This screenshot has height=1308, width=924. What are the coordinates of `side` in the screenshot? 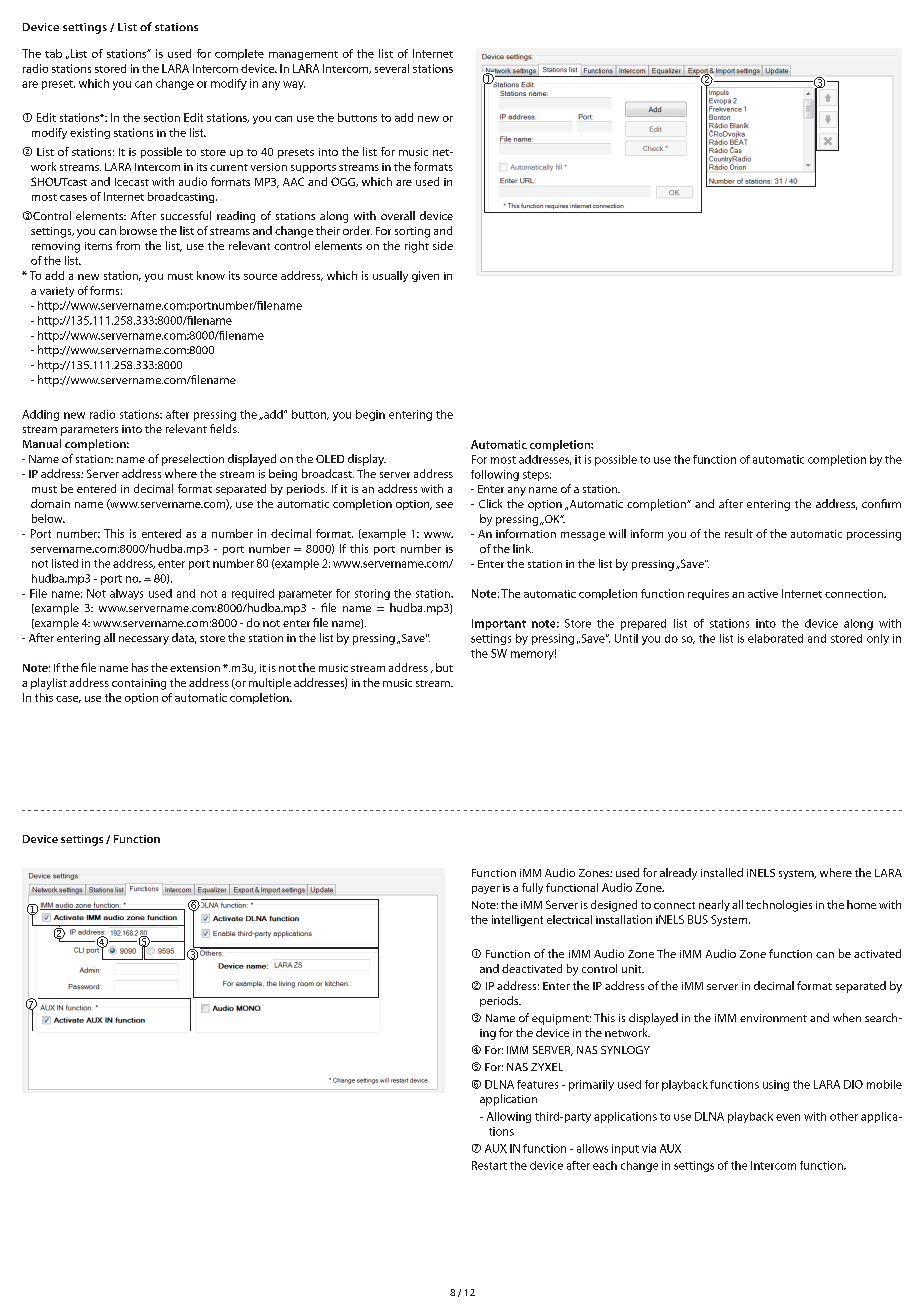 It's located at (443, 245).
